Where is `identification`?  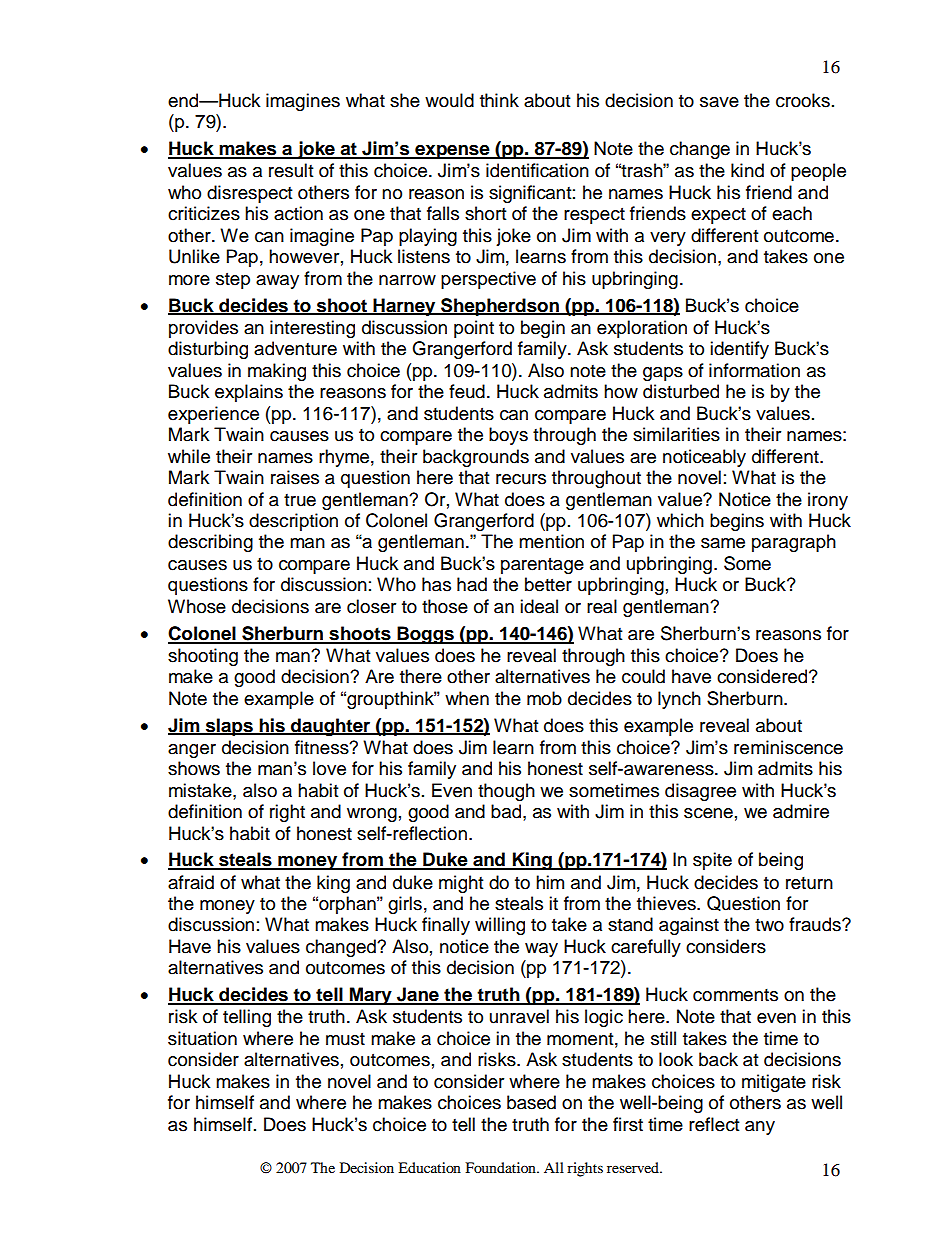 identification is located at coordinates (537, 170).
